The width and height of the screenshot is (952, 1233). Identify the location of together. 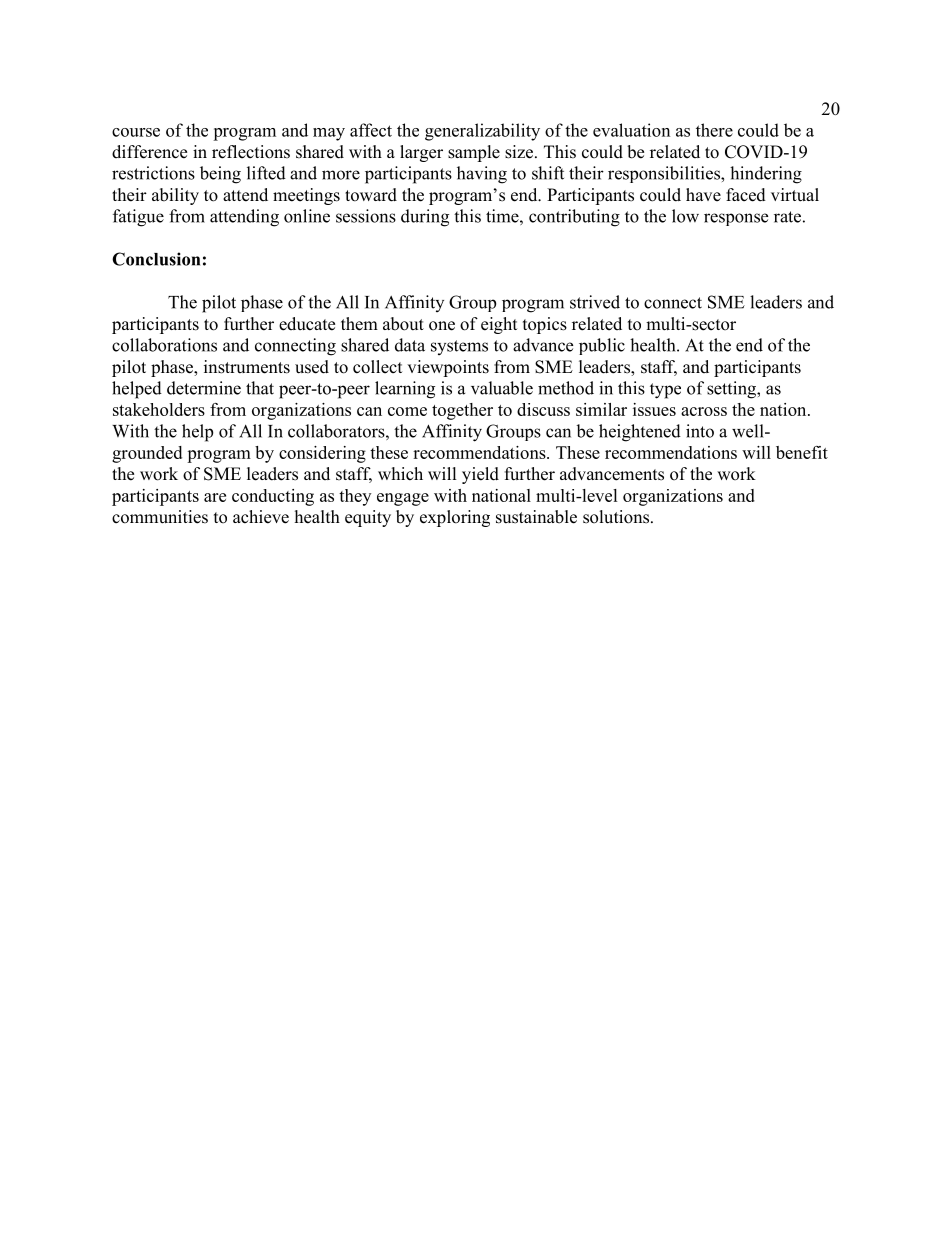
(462, 411).
